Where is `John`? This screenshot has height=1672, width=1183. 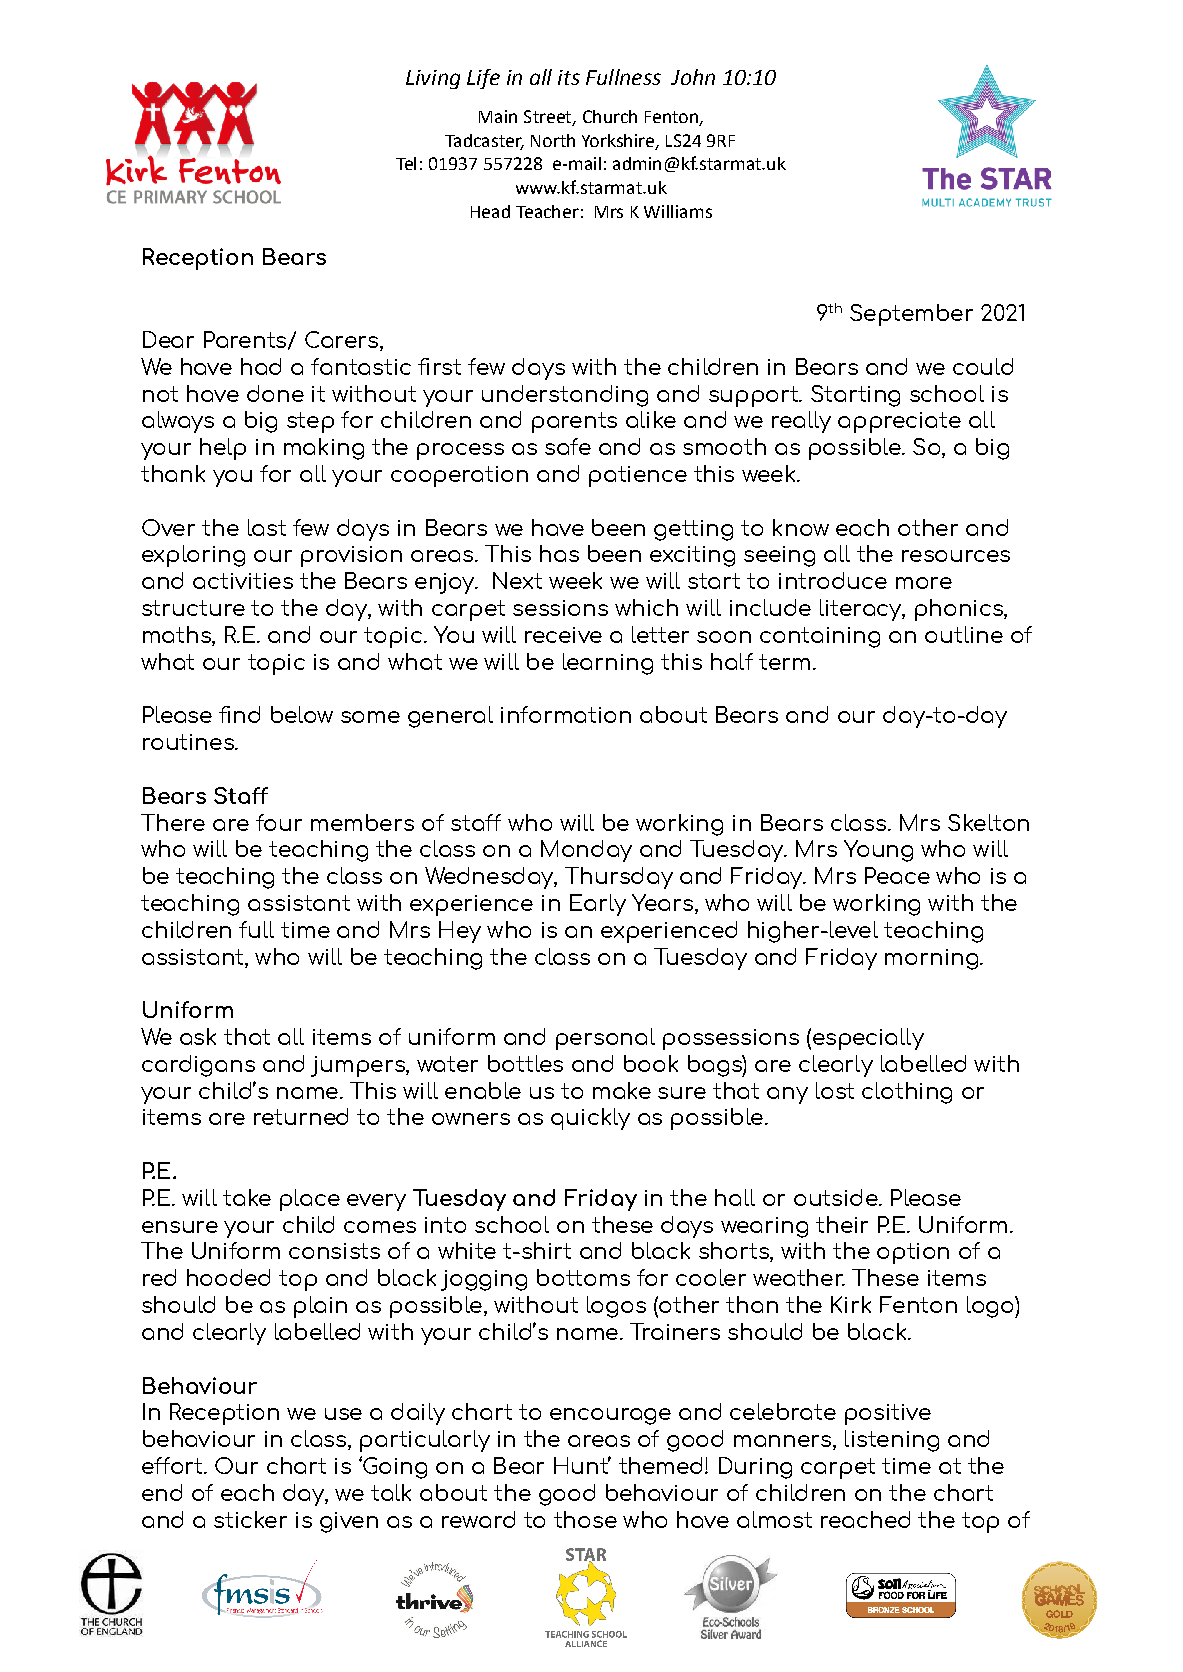 John is located at coordinates (693, 77).
